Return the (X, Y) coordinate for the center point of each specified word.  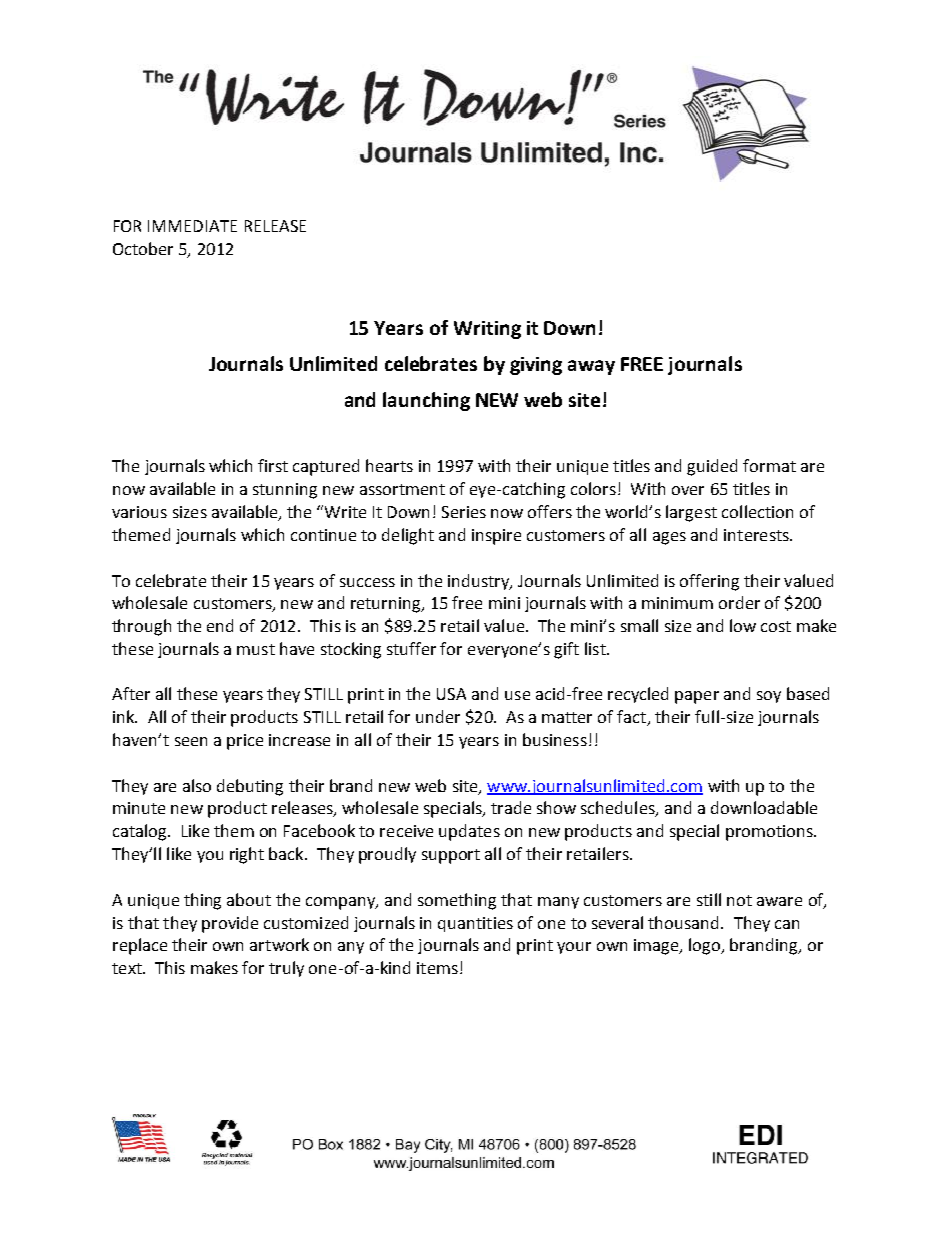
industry (480, 582)
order (739, 602)
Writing (487, 330)
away (591, 367)
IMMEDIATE (192, 226)
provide (230, 924)
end (220, 625)
